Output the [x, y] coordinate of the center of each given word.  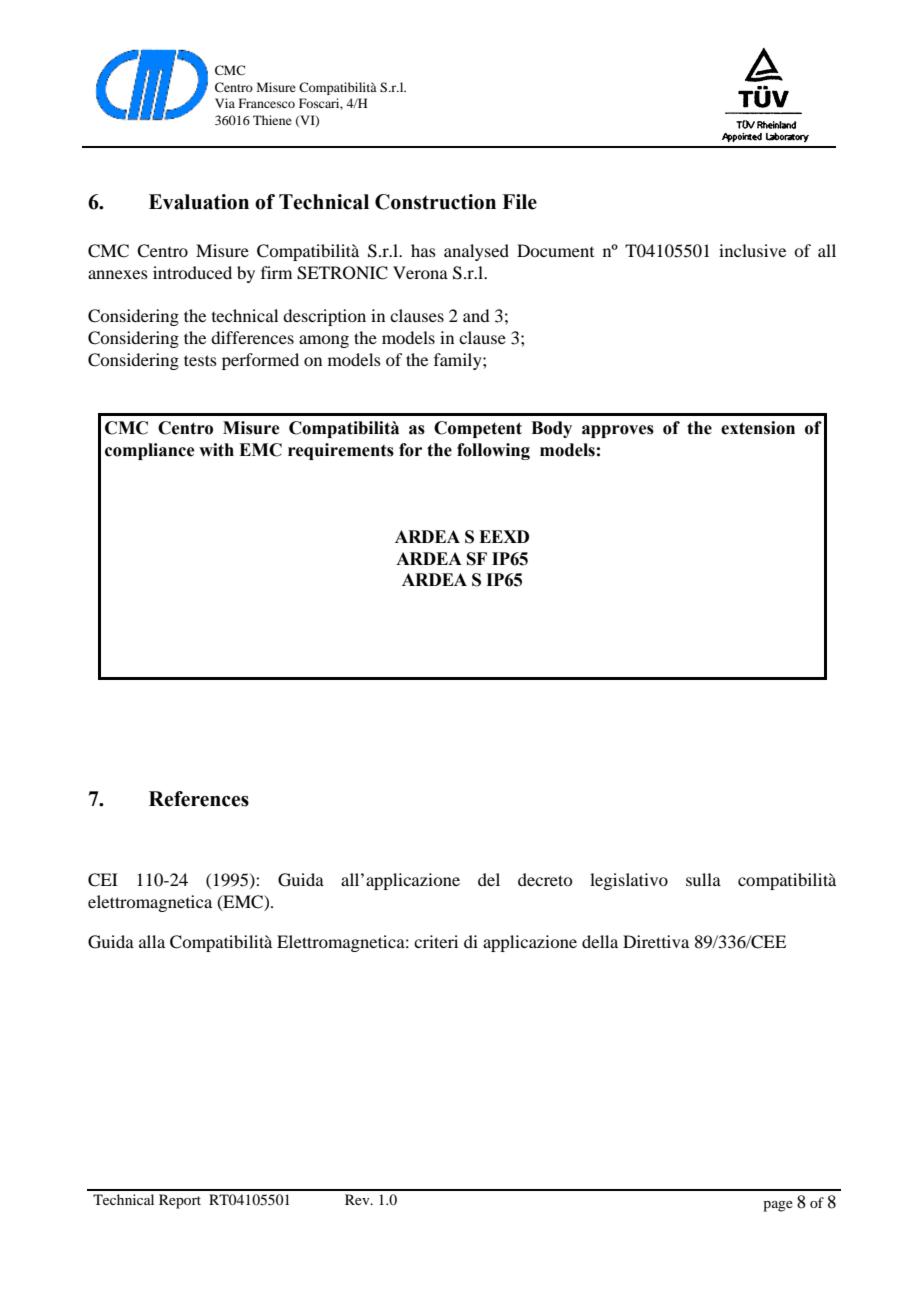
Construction [435, 202]
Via [225, 103]
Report [180, 1201]
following [493, 451]
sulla [703, 879]
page [778, 1206]
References [199, 799]
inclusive [752, 250]
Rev [358, 1199]
